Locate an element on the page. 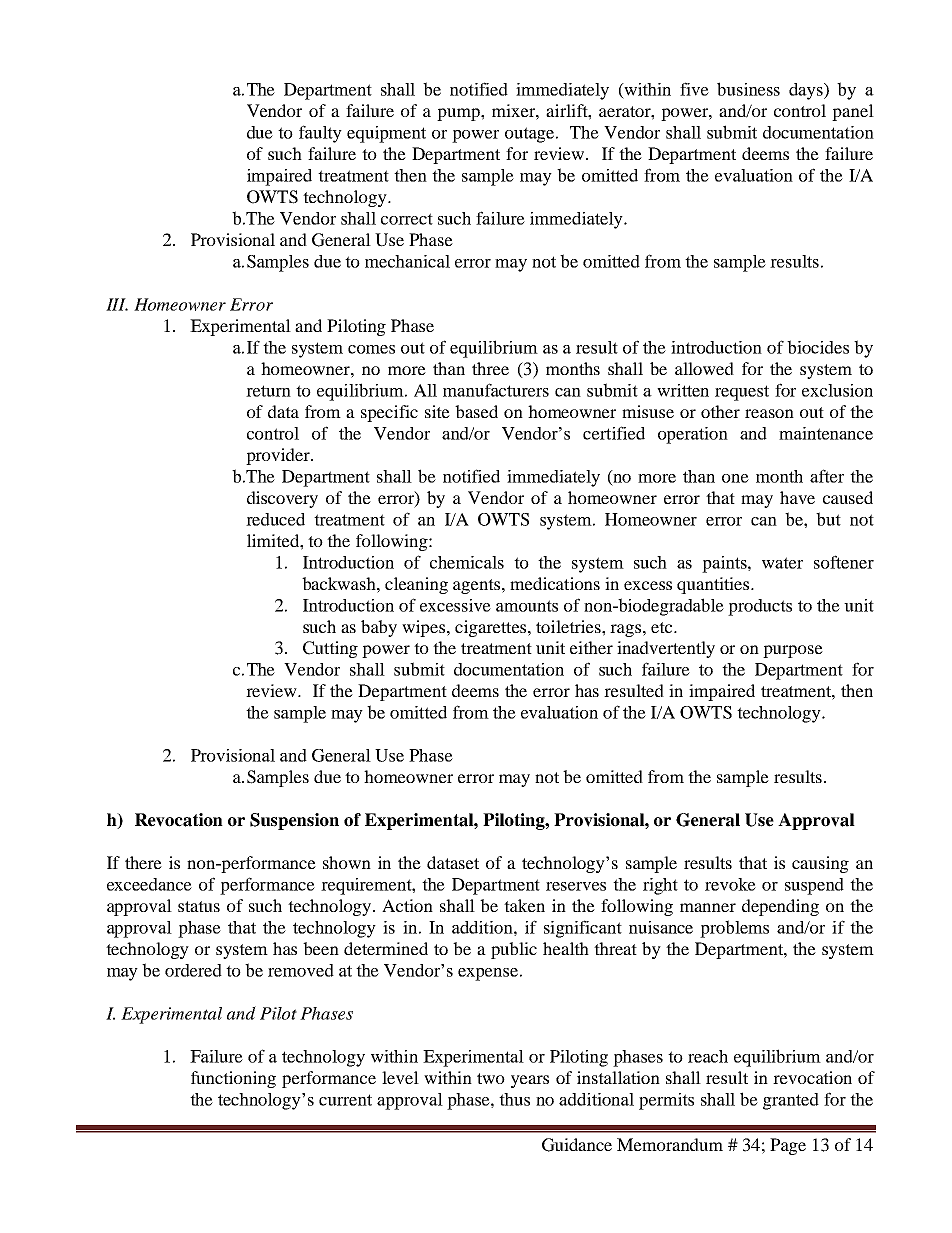 The image size is (952, 1233). faulty is located at coordinates (320, 134).
